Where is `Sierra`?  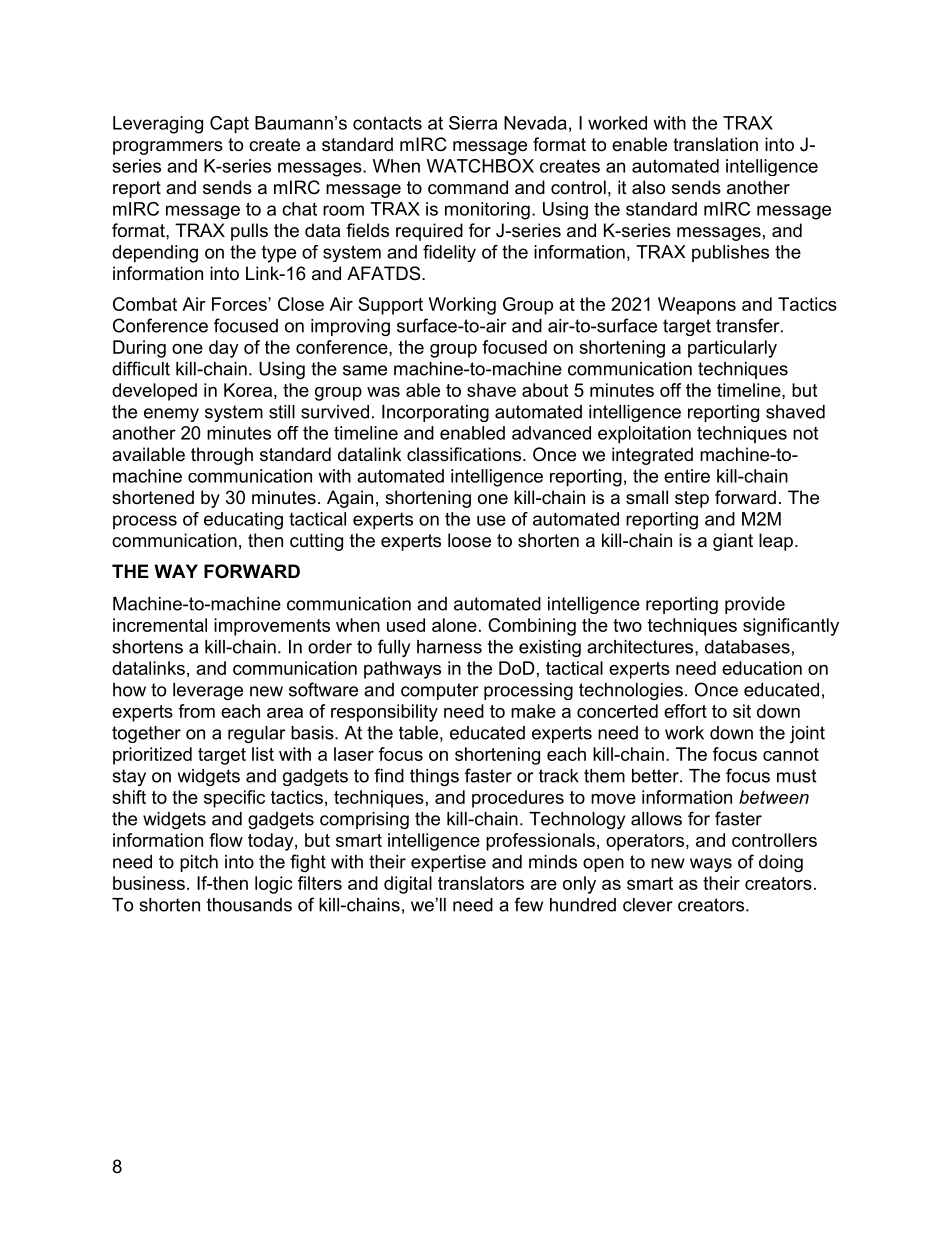 Sierra is located at coordinates (473, 123).
